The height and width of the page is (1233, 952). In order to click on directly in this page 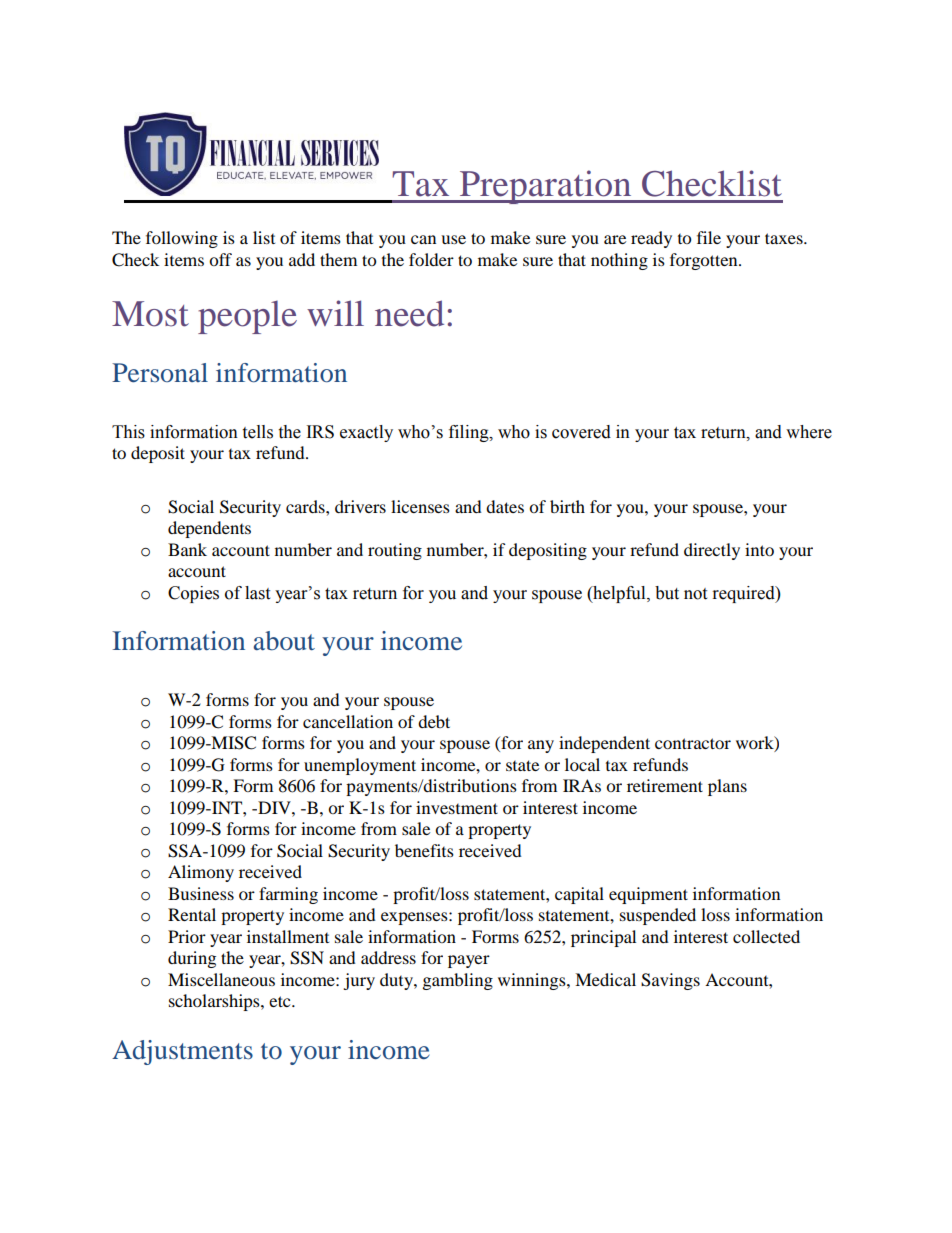, I will do `click(712, 551)`.
